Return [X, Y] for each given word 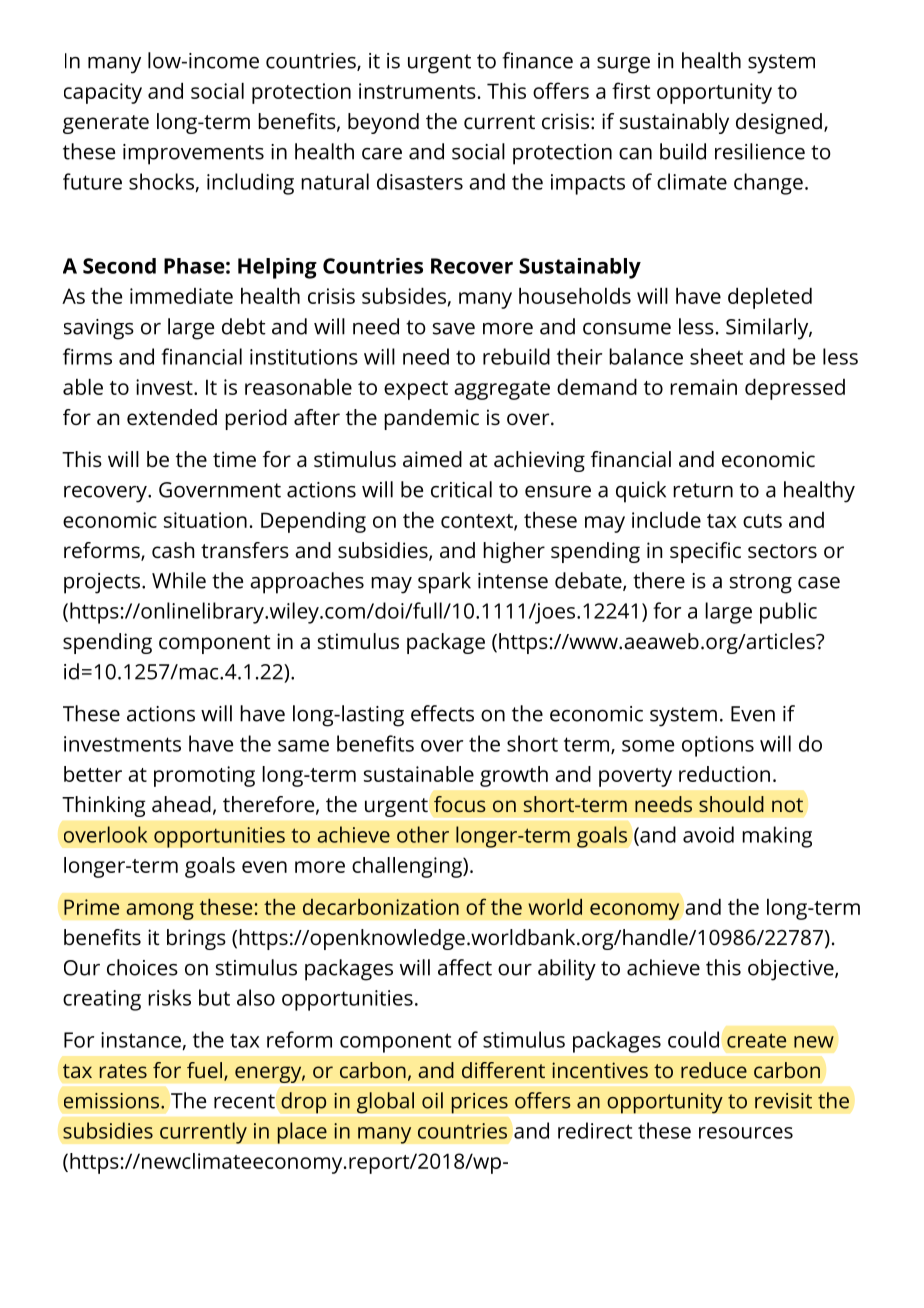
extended [172, 417]
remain [703, 387]
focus [460, 804]
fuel [204, 1070]
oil [432, 1100]
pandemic [431, 419]
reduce [714, 1070]
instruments [417, 91]
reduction [724, 774]
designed [779, 123]
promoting [204, 776]
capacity [103, 93]
